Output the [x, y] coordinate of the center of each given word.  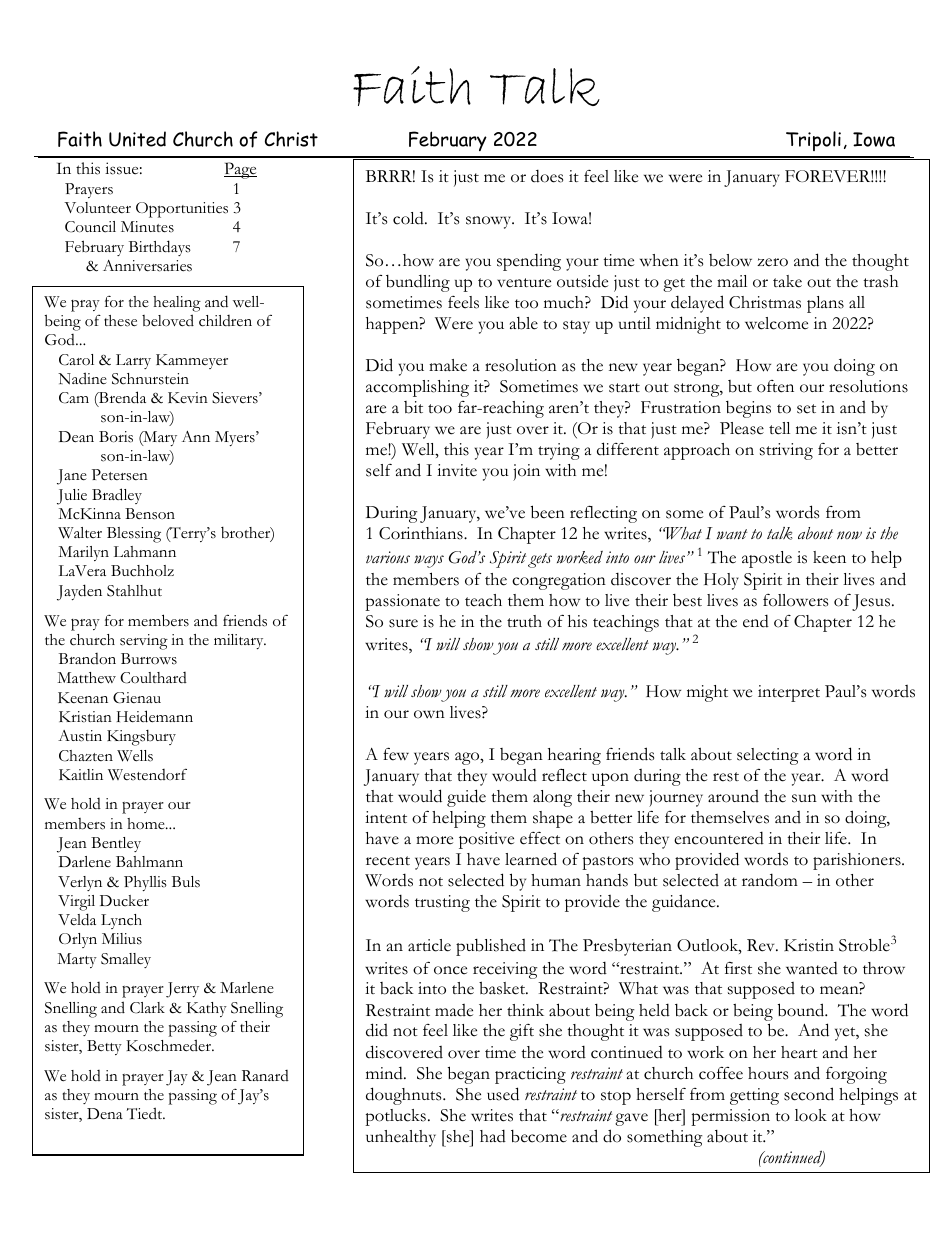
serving [144, 642]
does [547, 176]
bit [413, 407]
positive [486, 840]
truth [524, 621]
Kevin [188, 397]
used [503, 1094]
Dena [105, 1113]
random [770, 880]
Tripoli [813, 141]
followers [795, 600]
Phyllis [145, 883]
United [137, 139]
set [806, 409]
